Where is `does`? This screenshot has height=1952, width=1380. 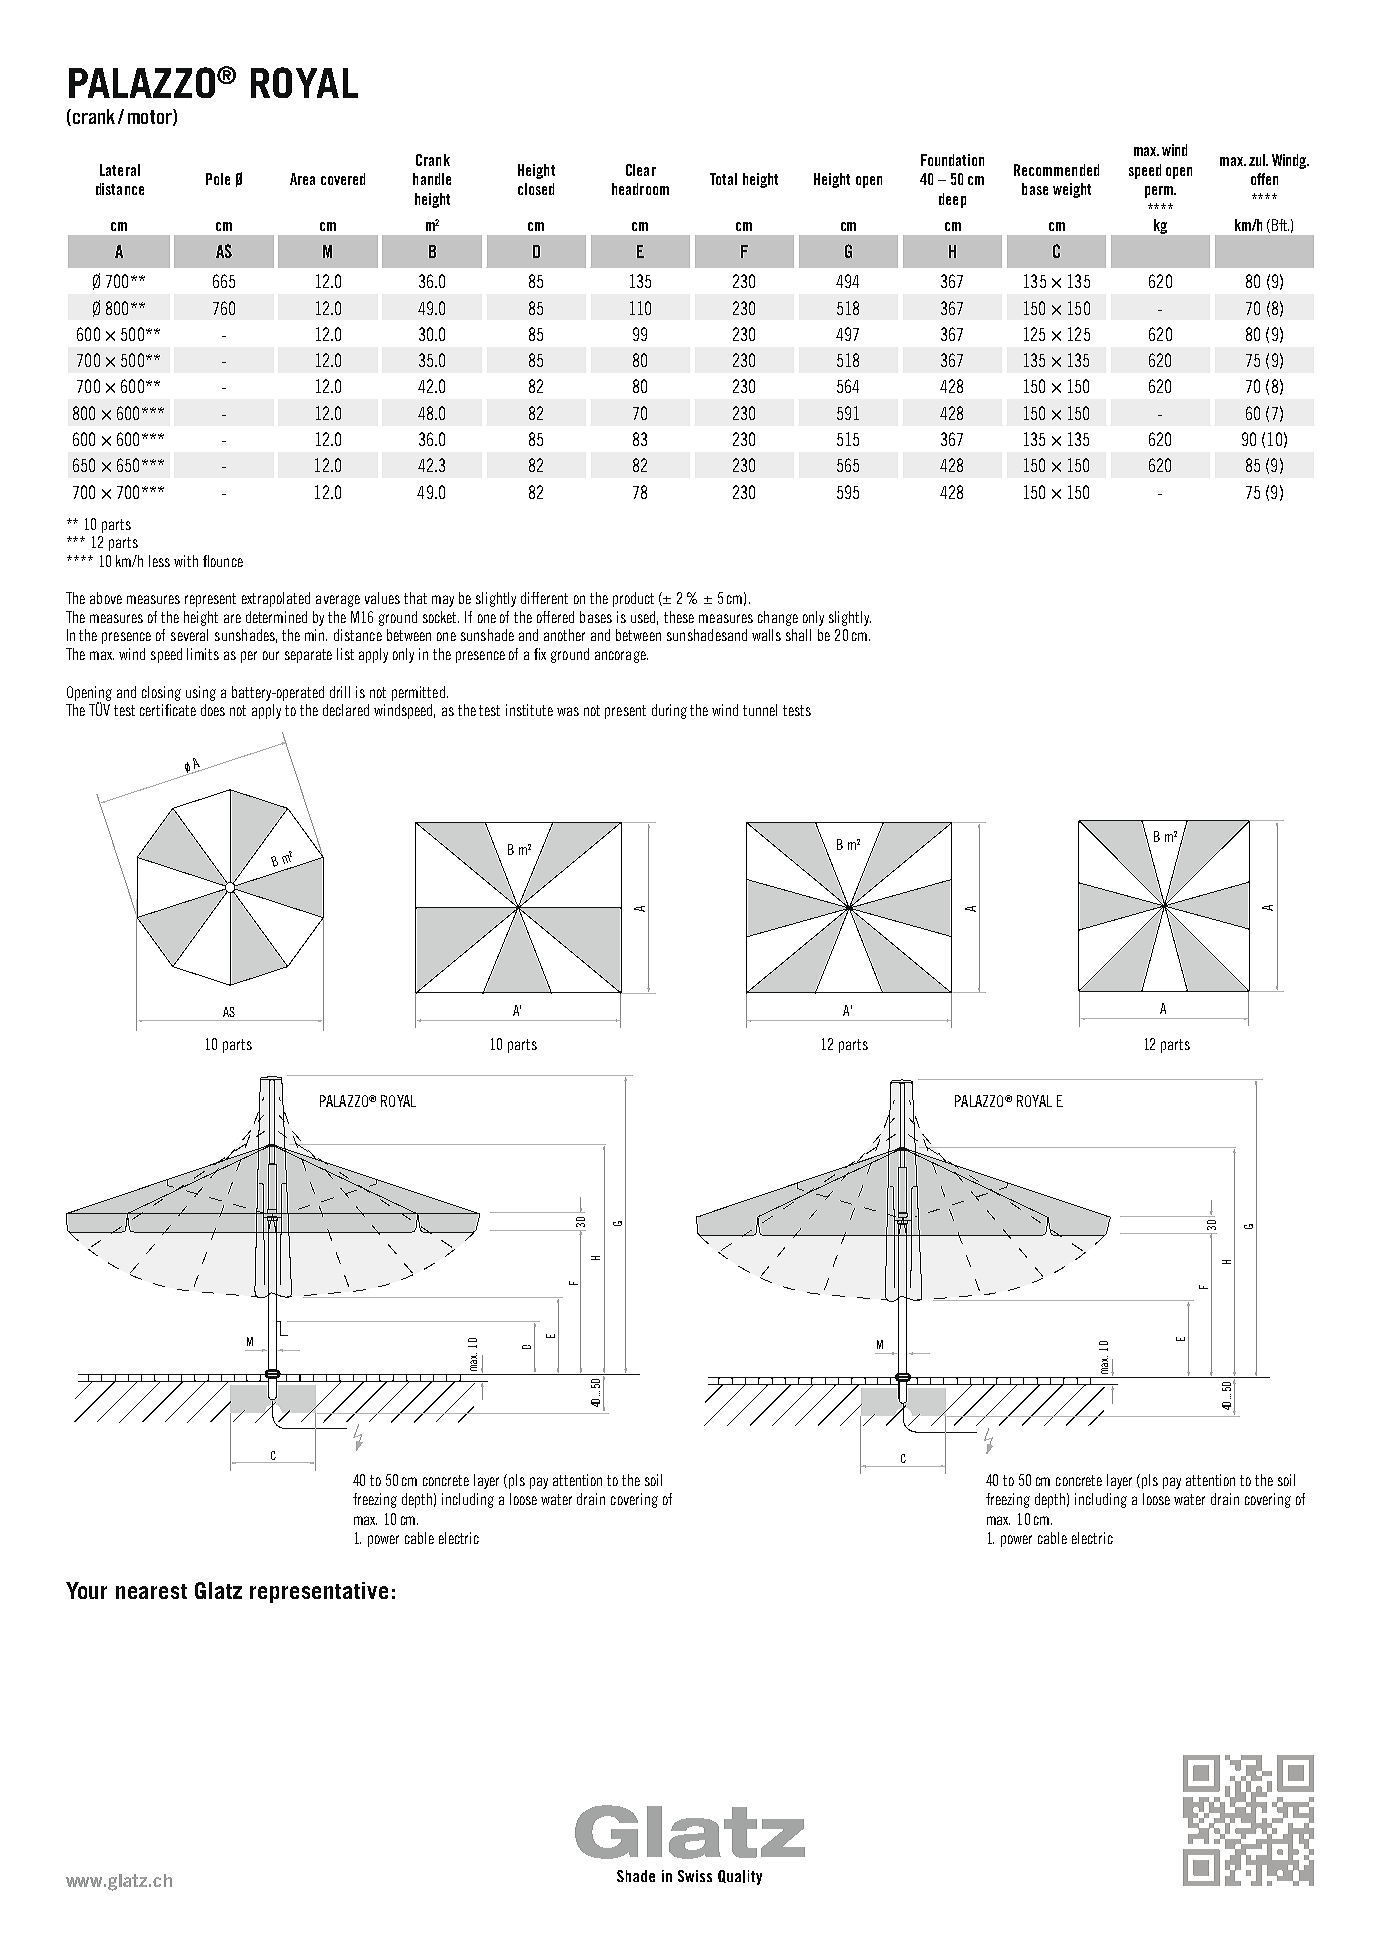 does is located at coordinates (213, 710).
